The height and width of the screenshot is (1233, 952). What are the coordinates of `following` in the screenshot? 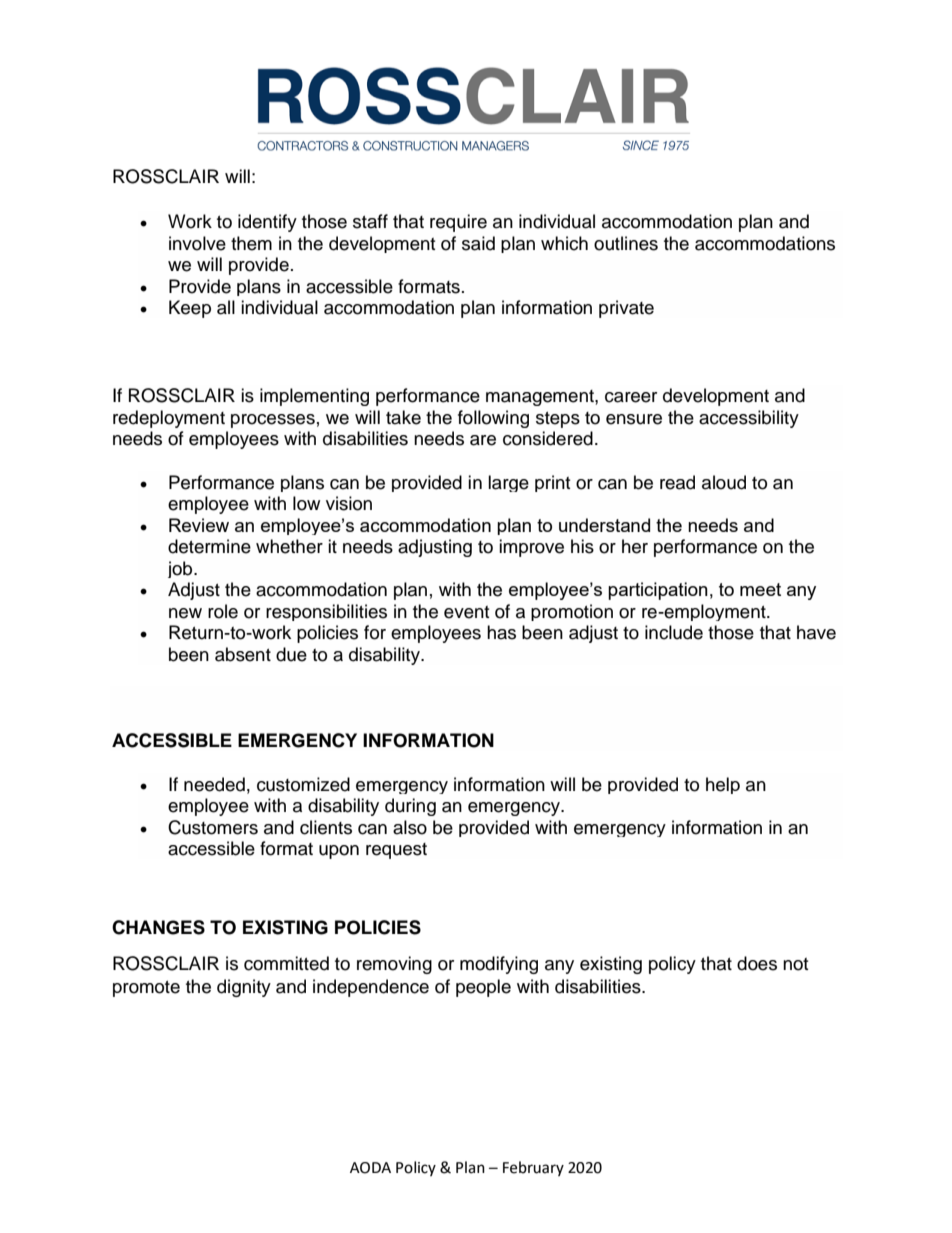 It's located at (493, 419).
